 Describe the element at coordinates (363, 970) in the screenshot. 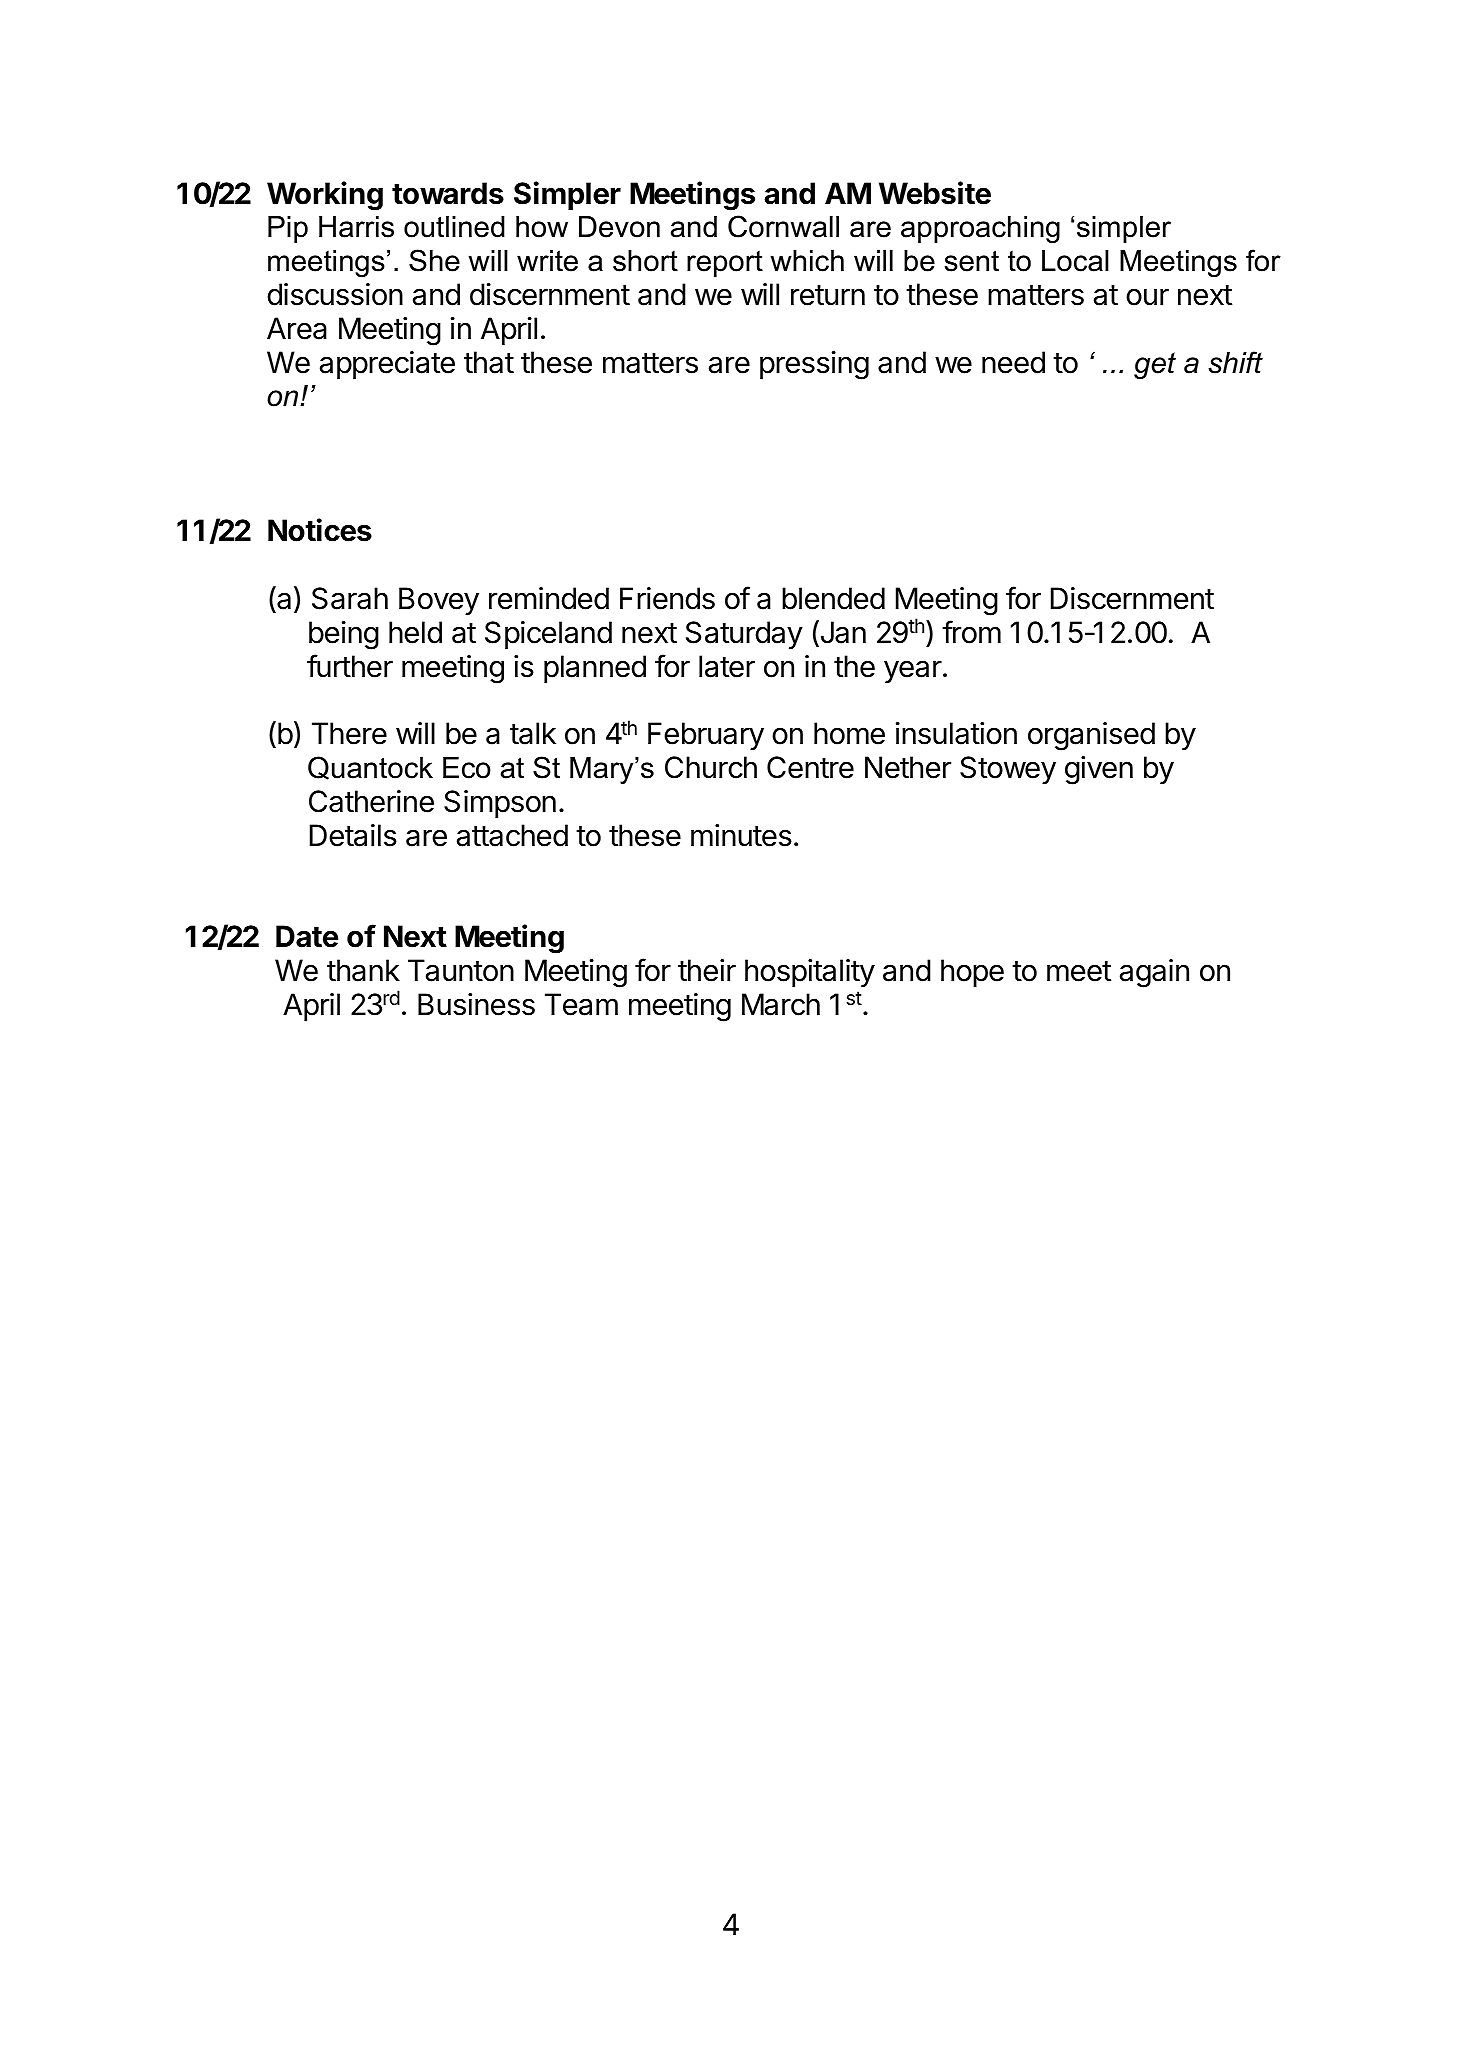

I see `thank` at that location.
